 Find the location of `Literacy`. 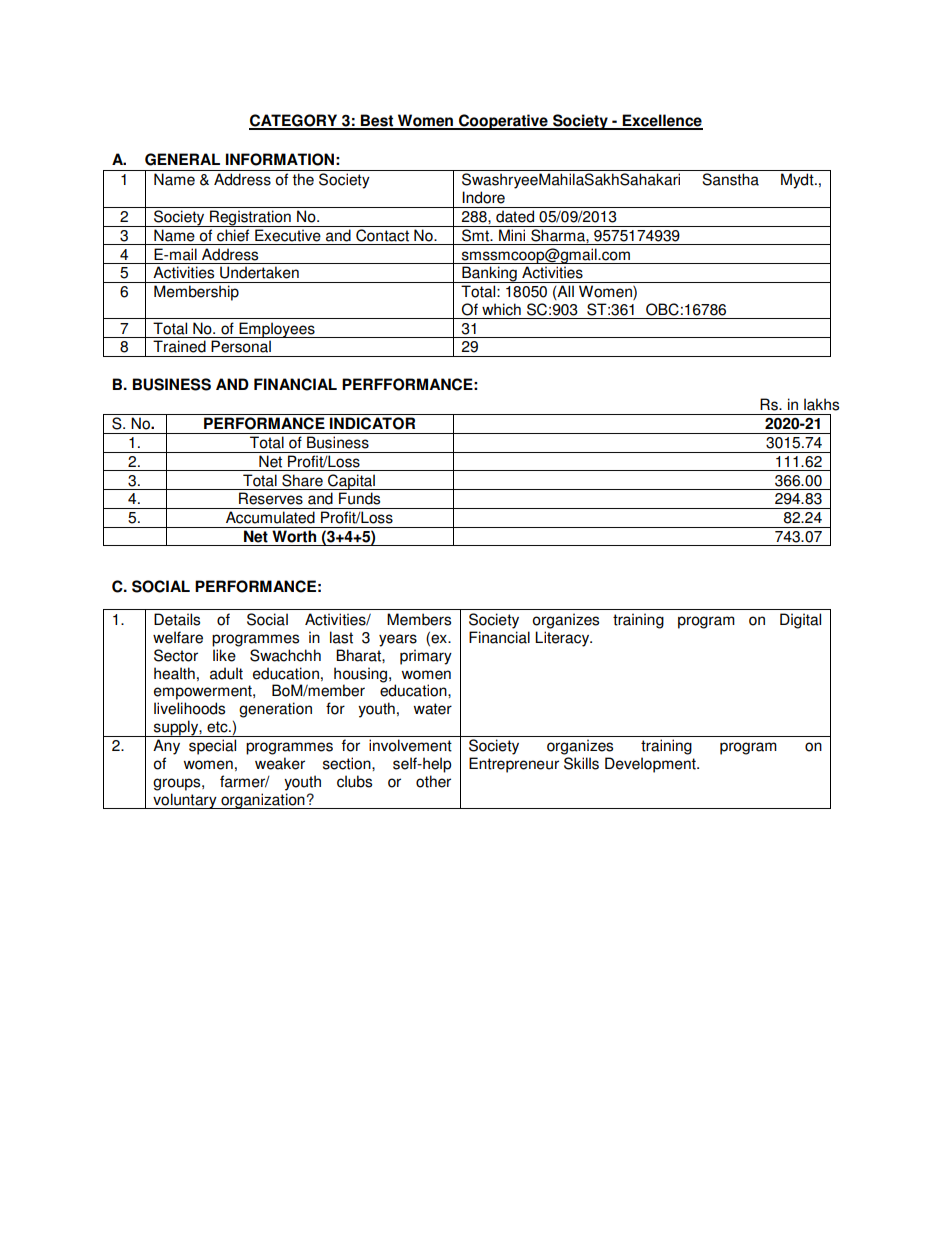

Literacy is located at coordinates (563, 639).
